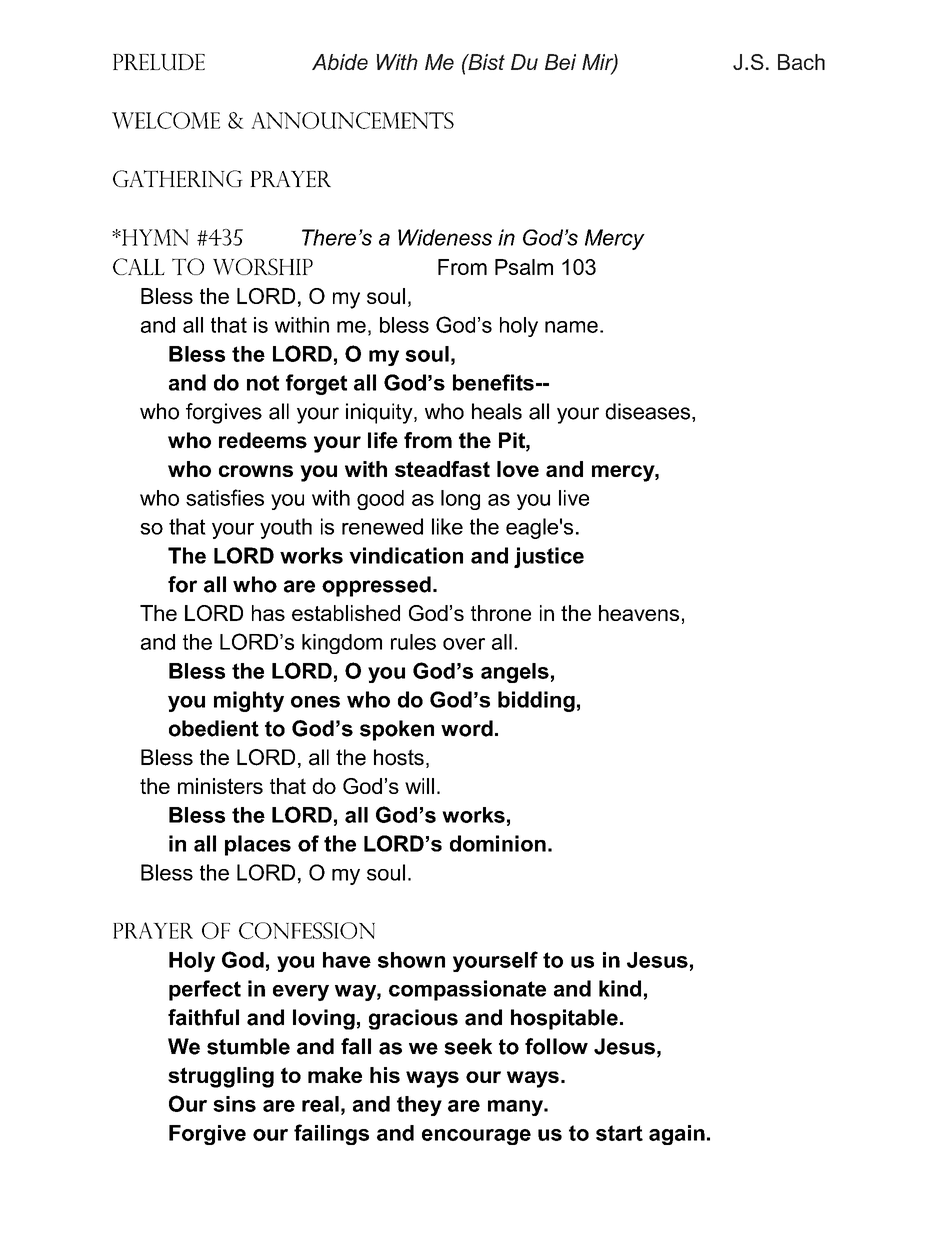 The height and width of the document is (1233, 952). What do you see at coordinates (263, 383) in the document?
I see `not` at bounding box center [263, 383].
